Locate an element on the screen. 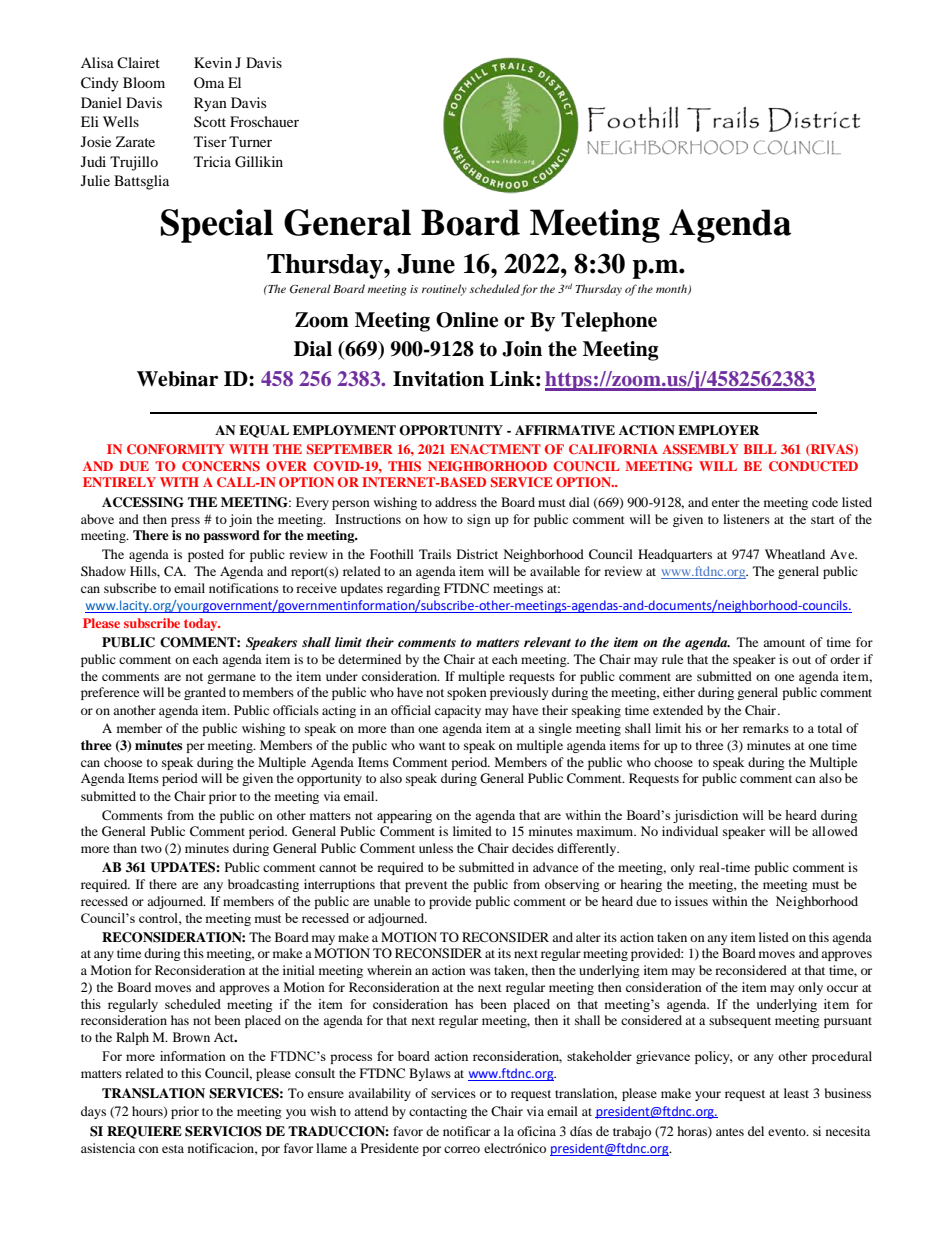 The height and width of the screenshot is (1233, 952). month is located at coordinates (672, 289).
